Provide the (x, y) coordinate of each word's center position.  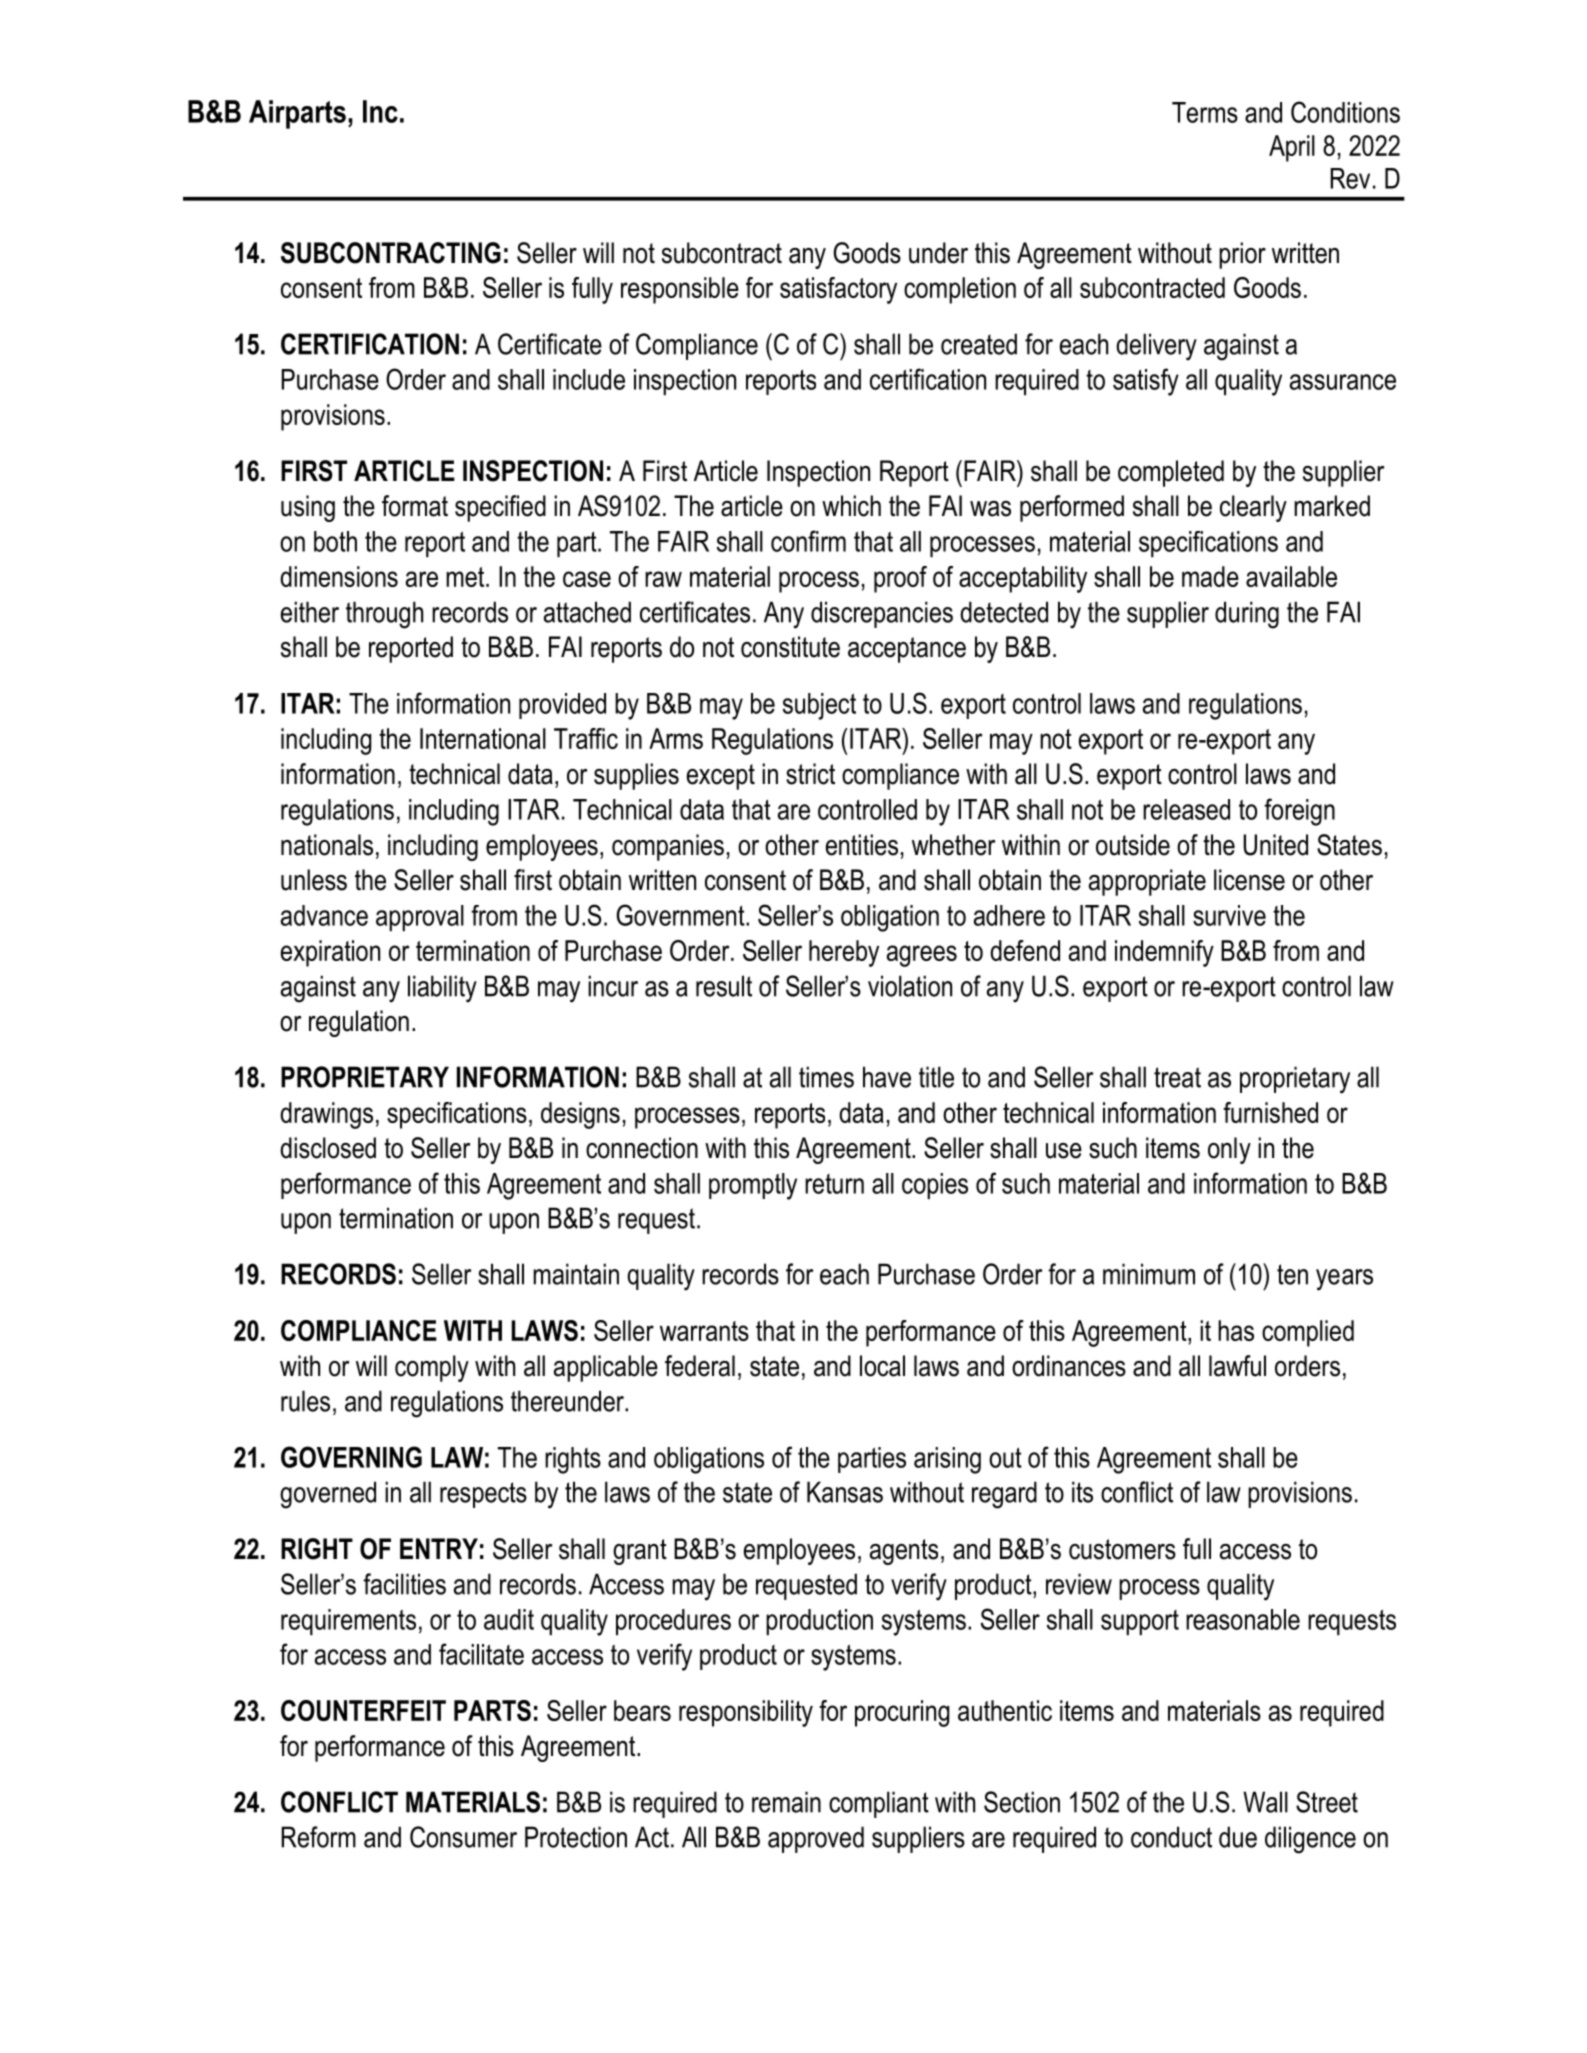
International (483, 738)
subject (819, 706)
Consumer (463, 1837)
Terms (1205, 112)
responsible (680, 290)
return (834, 1184)
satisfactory (838, 290)
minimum (1149, 1274)
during (1247, 615)
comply (432, 1368)
